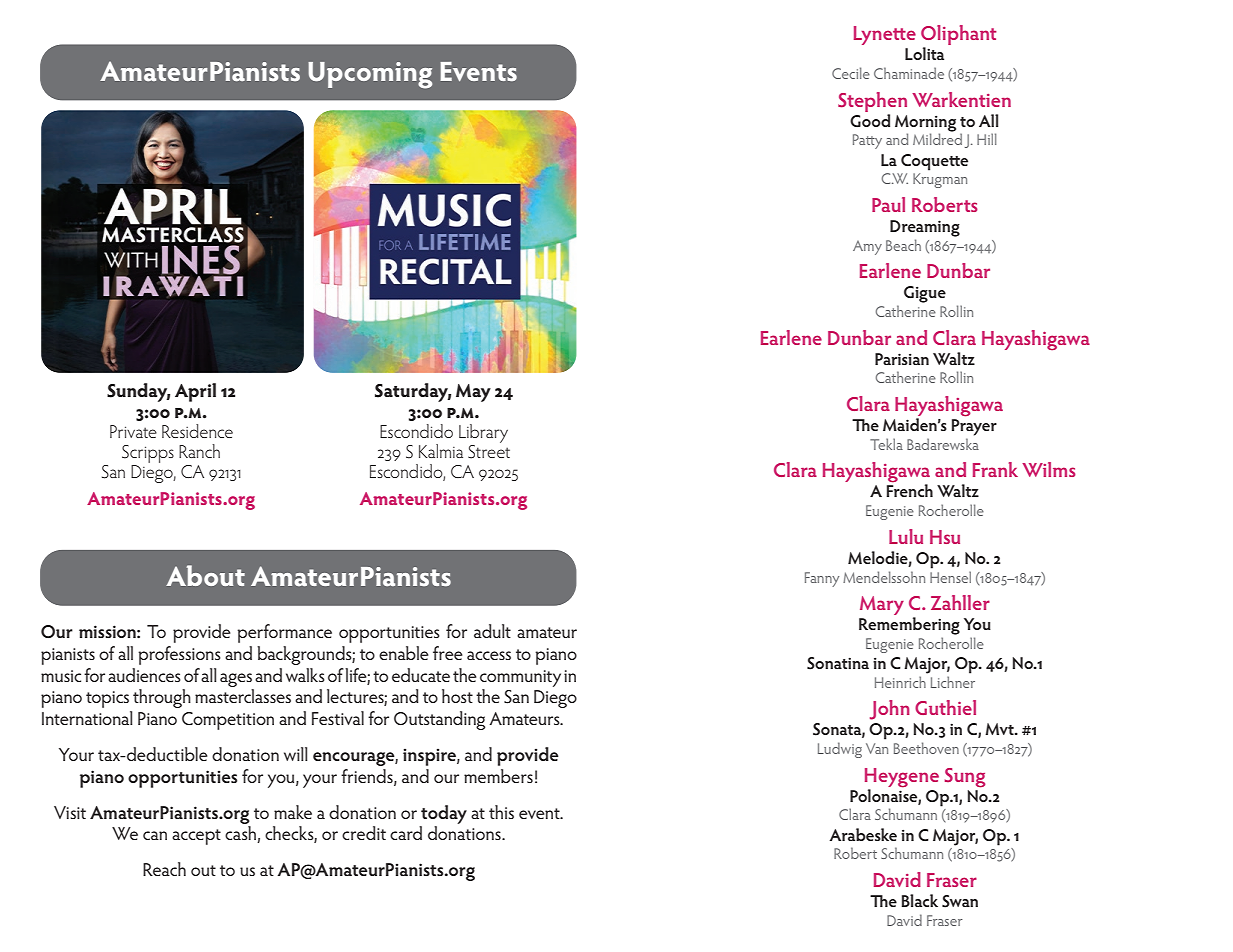  I want to click on Lolita, so click(924, 53).
